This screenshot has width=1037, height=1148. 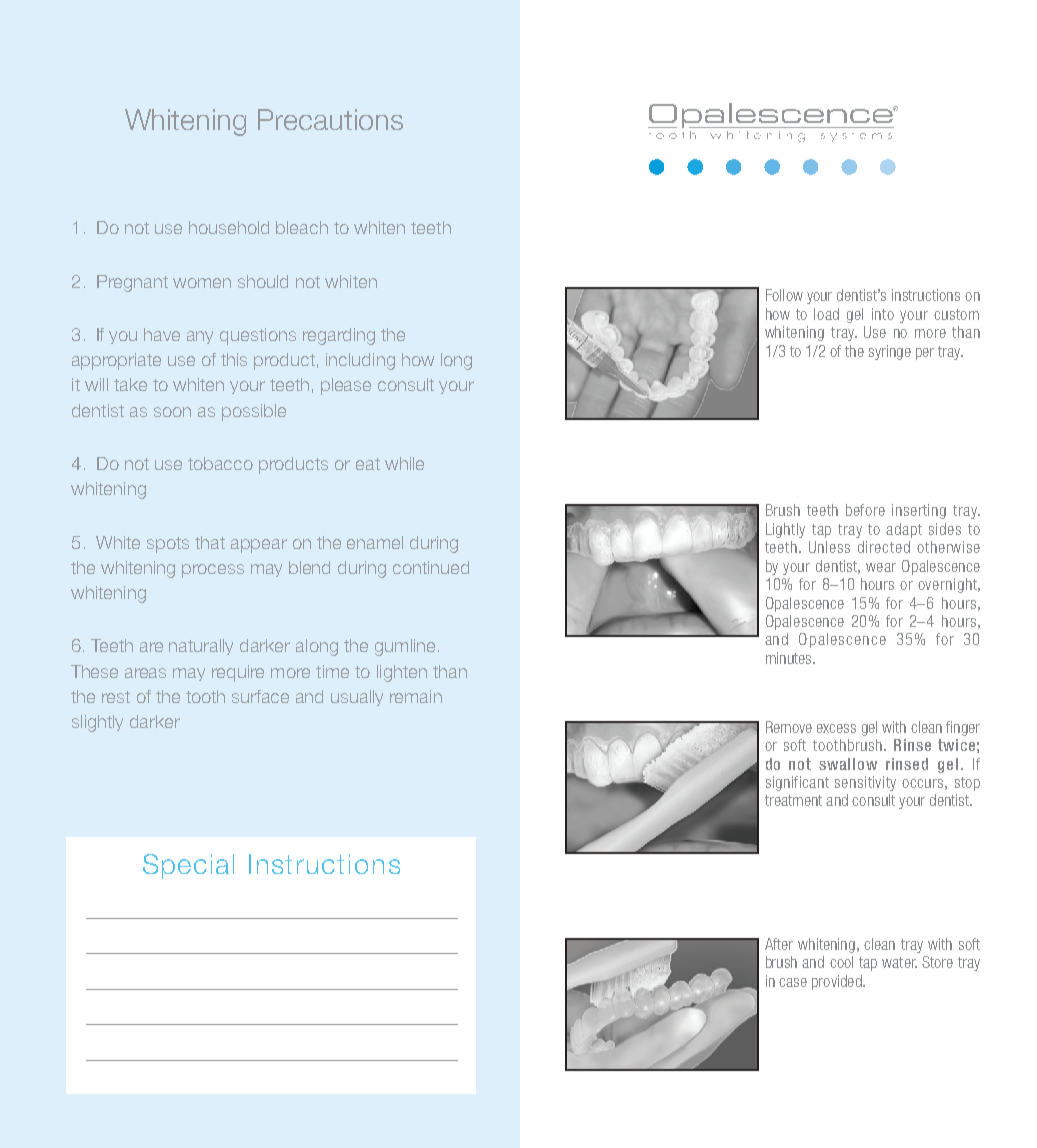 What do you see at coordinates (836, 728) in the screenshot?
I see `excess` at bounding box center [836, 728].
